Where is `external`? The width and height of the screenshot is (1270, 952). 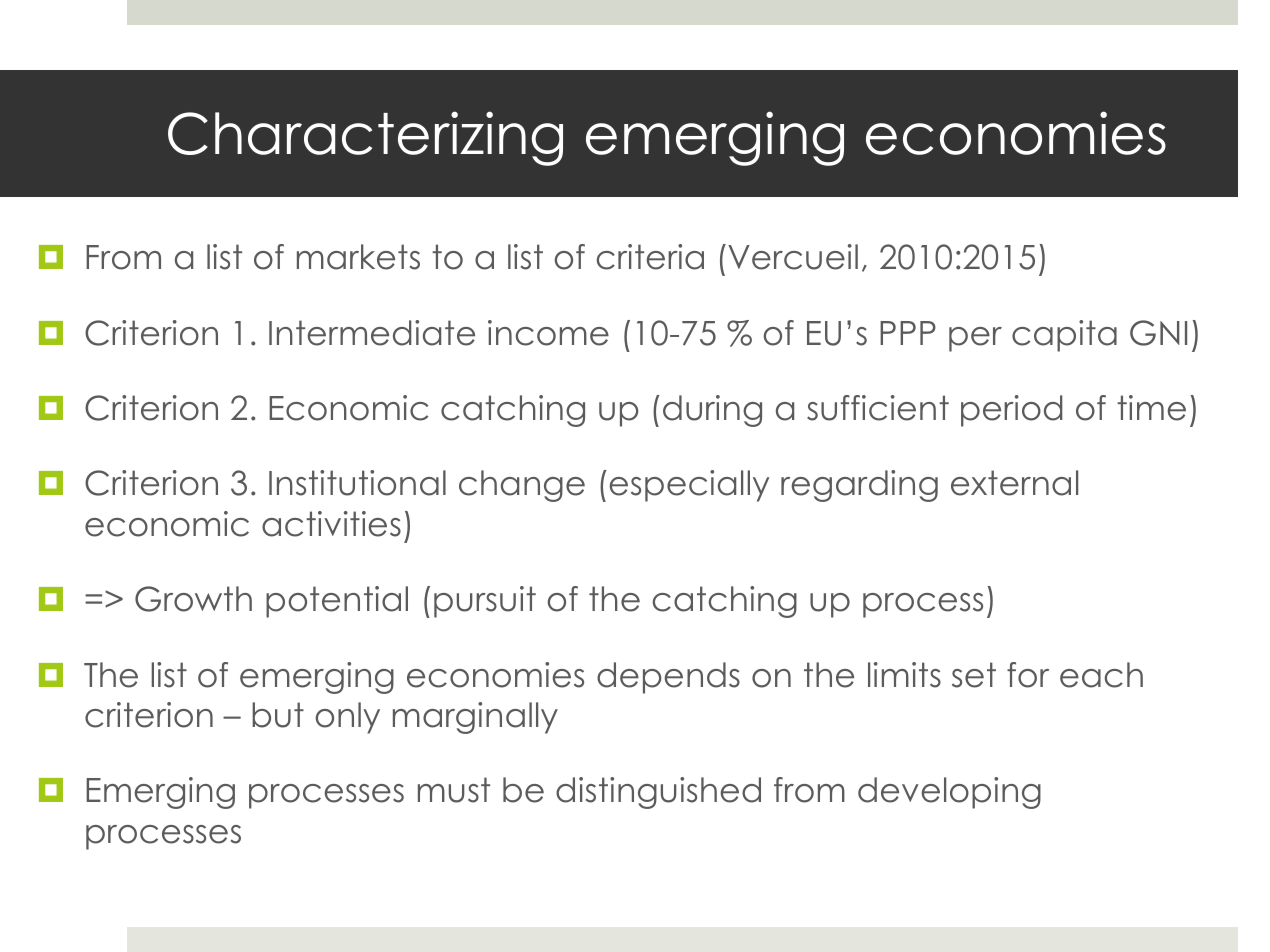
external is located at coordinates (1014, 483).
